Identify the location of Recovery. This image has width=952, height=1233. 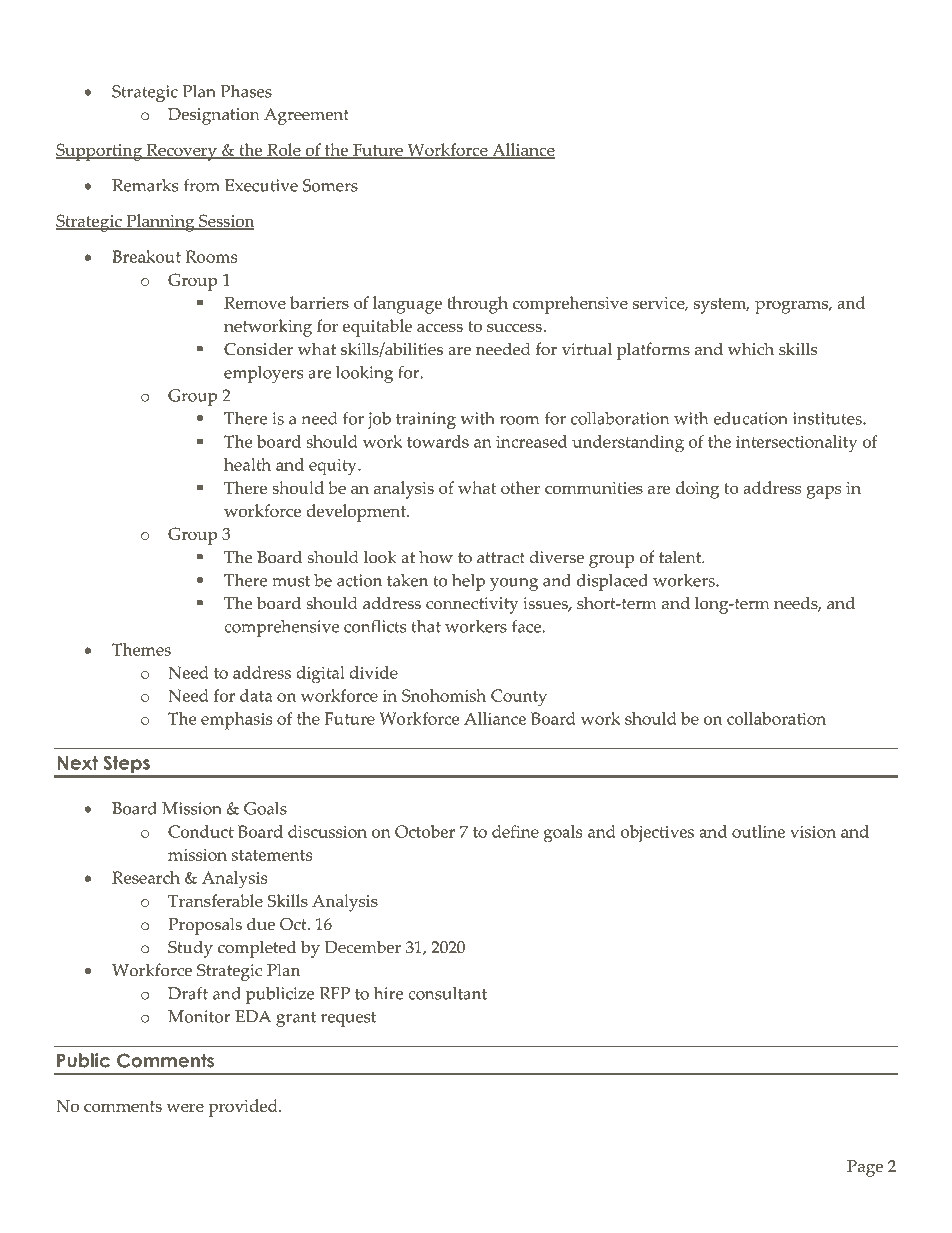
(181, 152).
